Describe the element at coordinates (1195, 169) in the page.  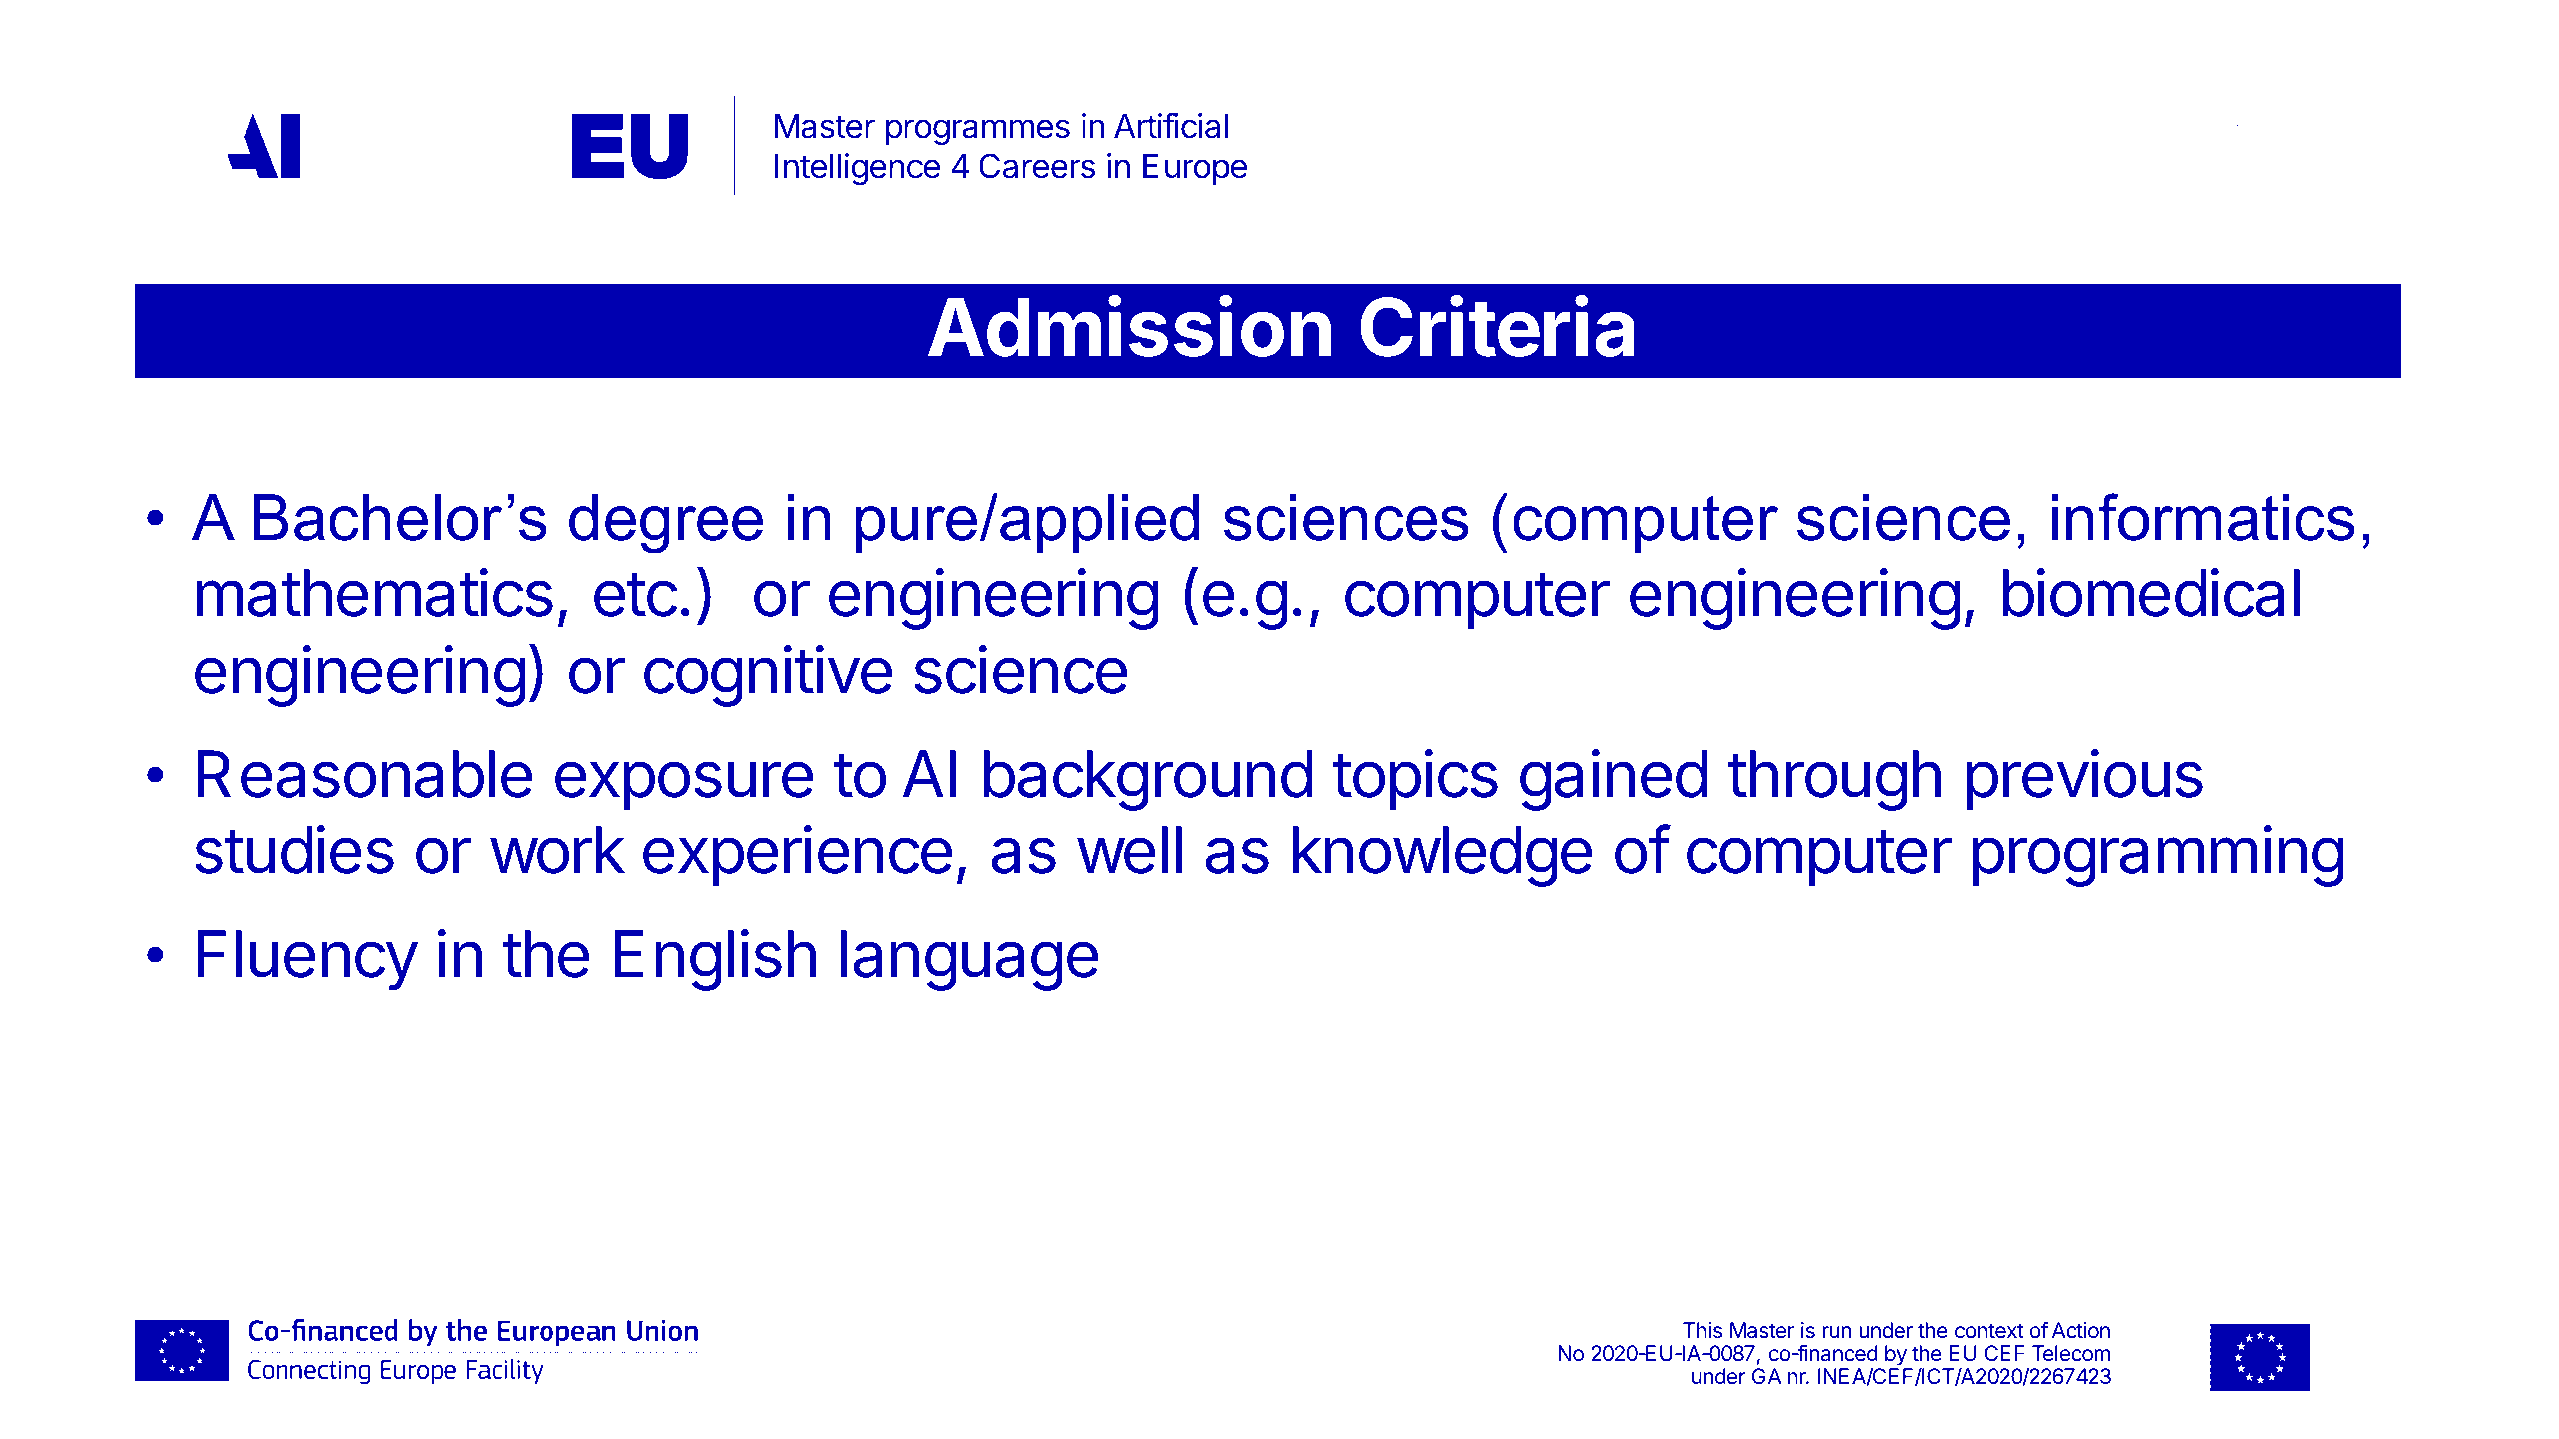
I see `Europe` at that location.
